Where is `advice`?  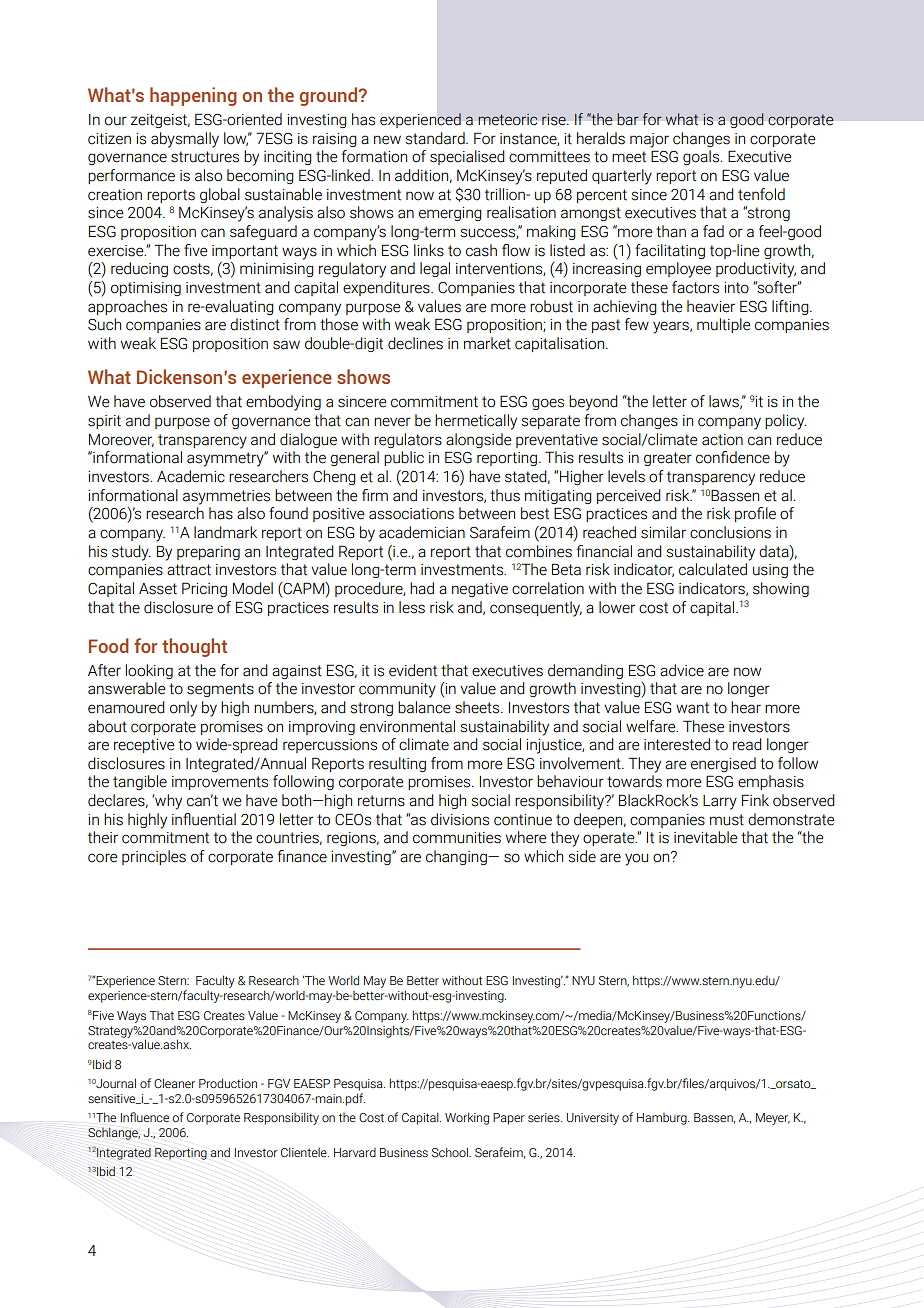
advice is located at coordinates (682, 670).
